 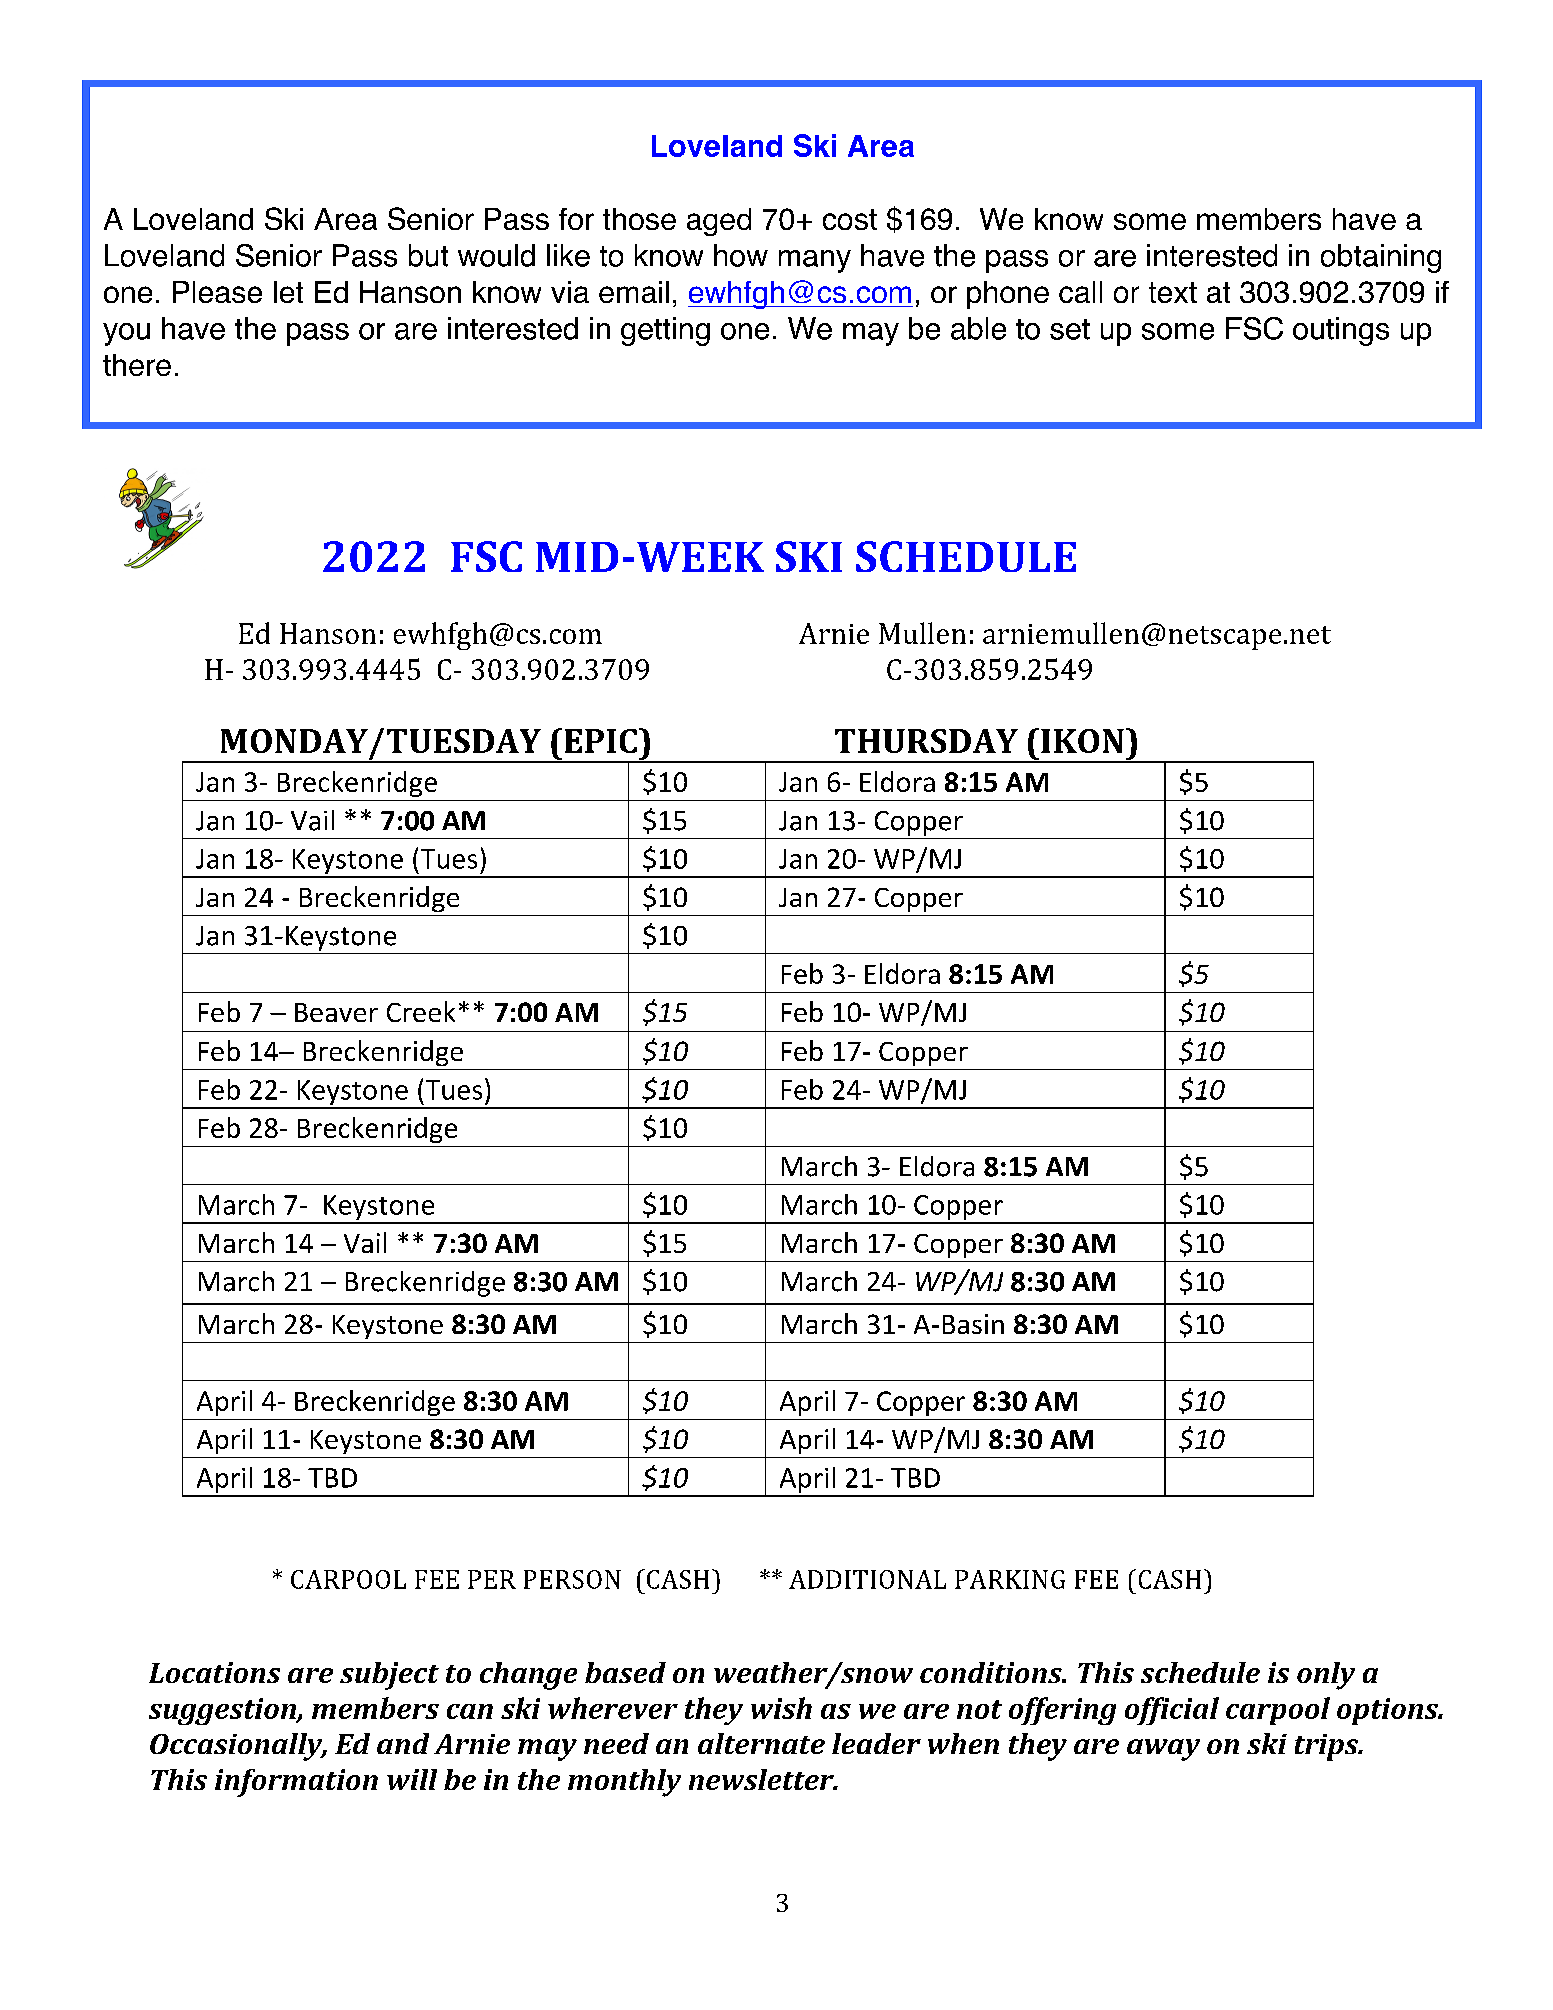 I want to click on Please, so click(x=217, y=292).
